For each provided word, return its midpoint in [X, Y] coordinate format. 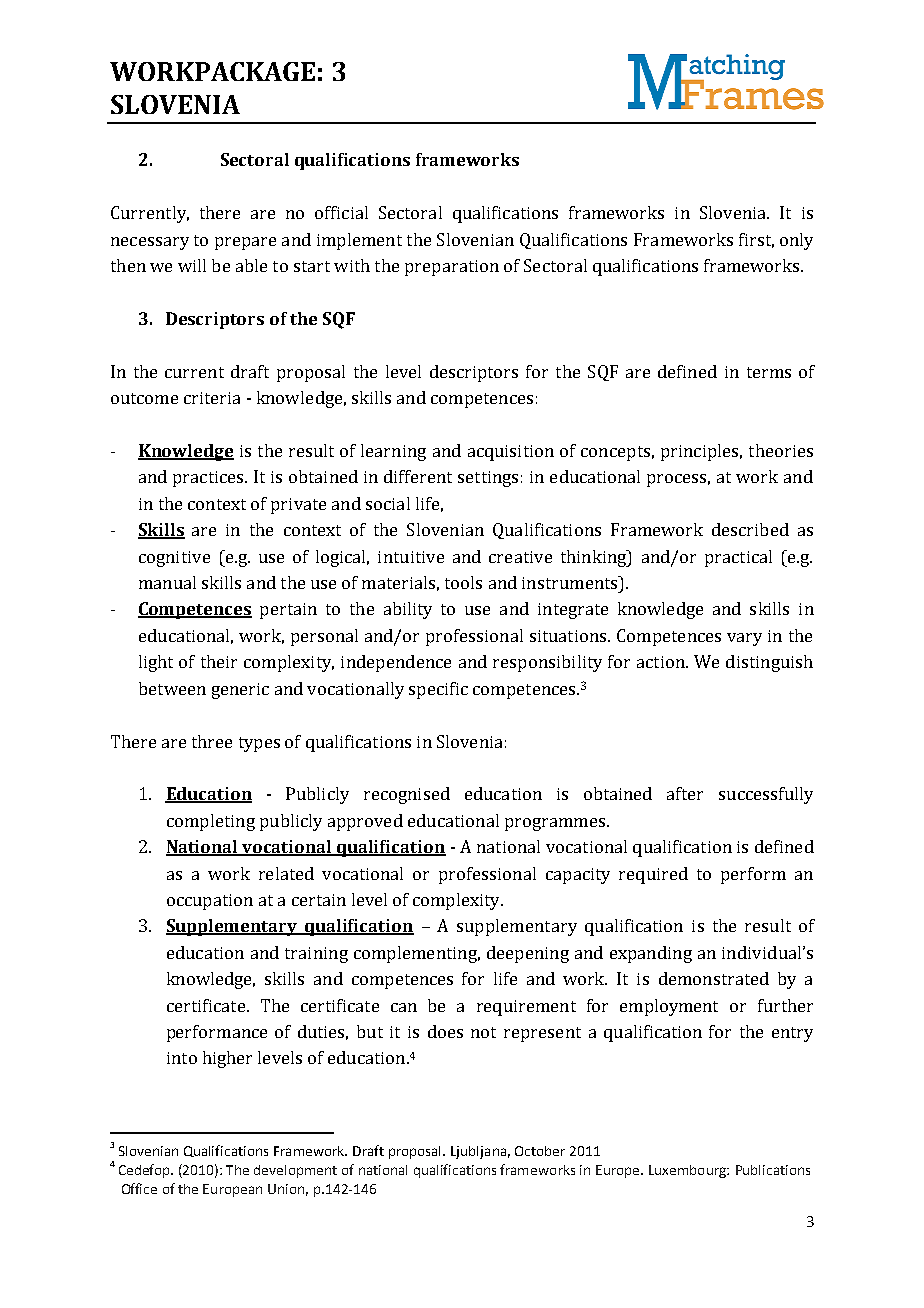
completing [211, 822]
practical [738, 558]
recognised [407, 795]
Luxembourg [688, 1171]
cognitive [174, 559]
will [192, 265]
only [796, 241]
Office [139, 1188]
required [653, 875]
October [540, 1151]
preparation [452, 268]
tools [463, 582]
